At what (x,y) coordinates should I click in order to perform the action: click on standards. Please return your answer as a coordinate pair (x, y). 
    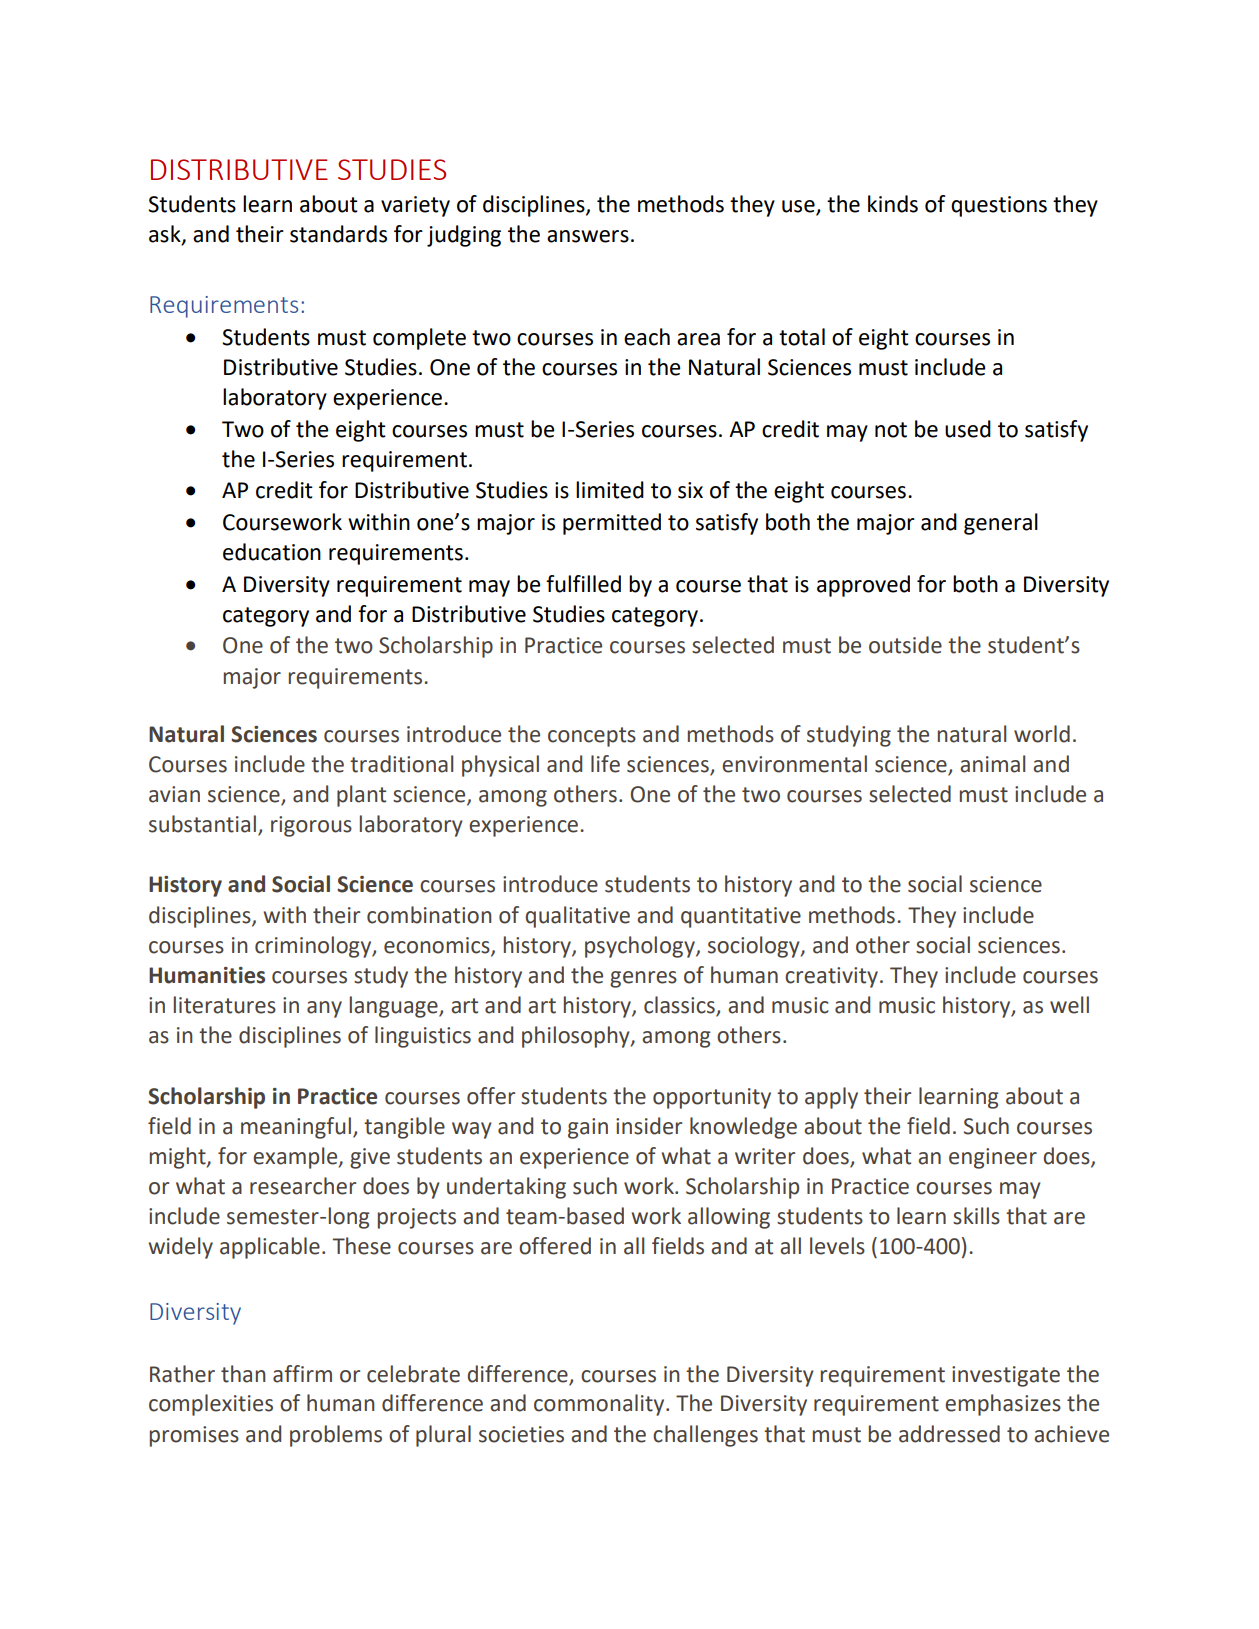
    Looking at the image, I should click on (338, 234).
